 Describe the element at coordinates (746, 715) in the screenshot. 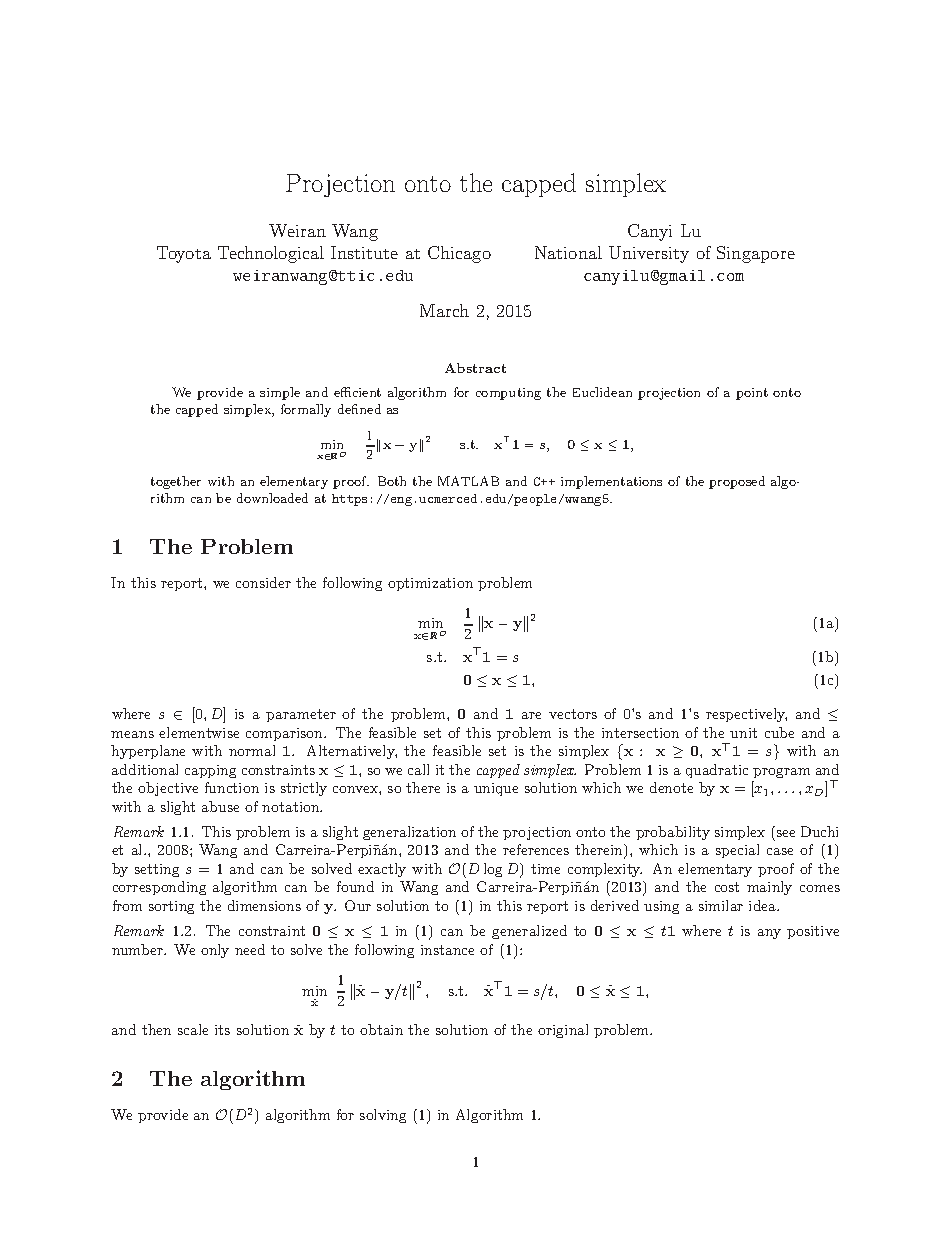

I see `respectively` at that location.
